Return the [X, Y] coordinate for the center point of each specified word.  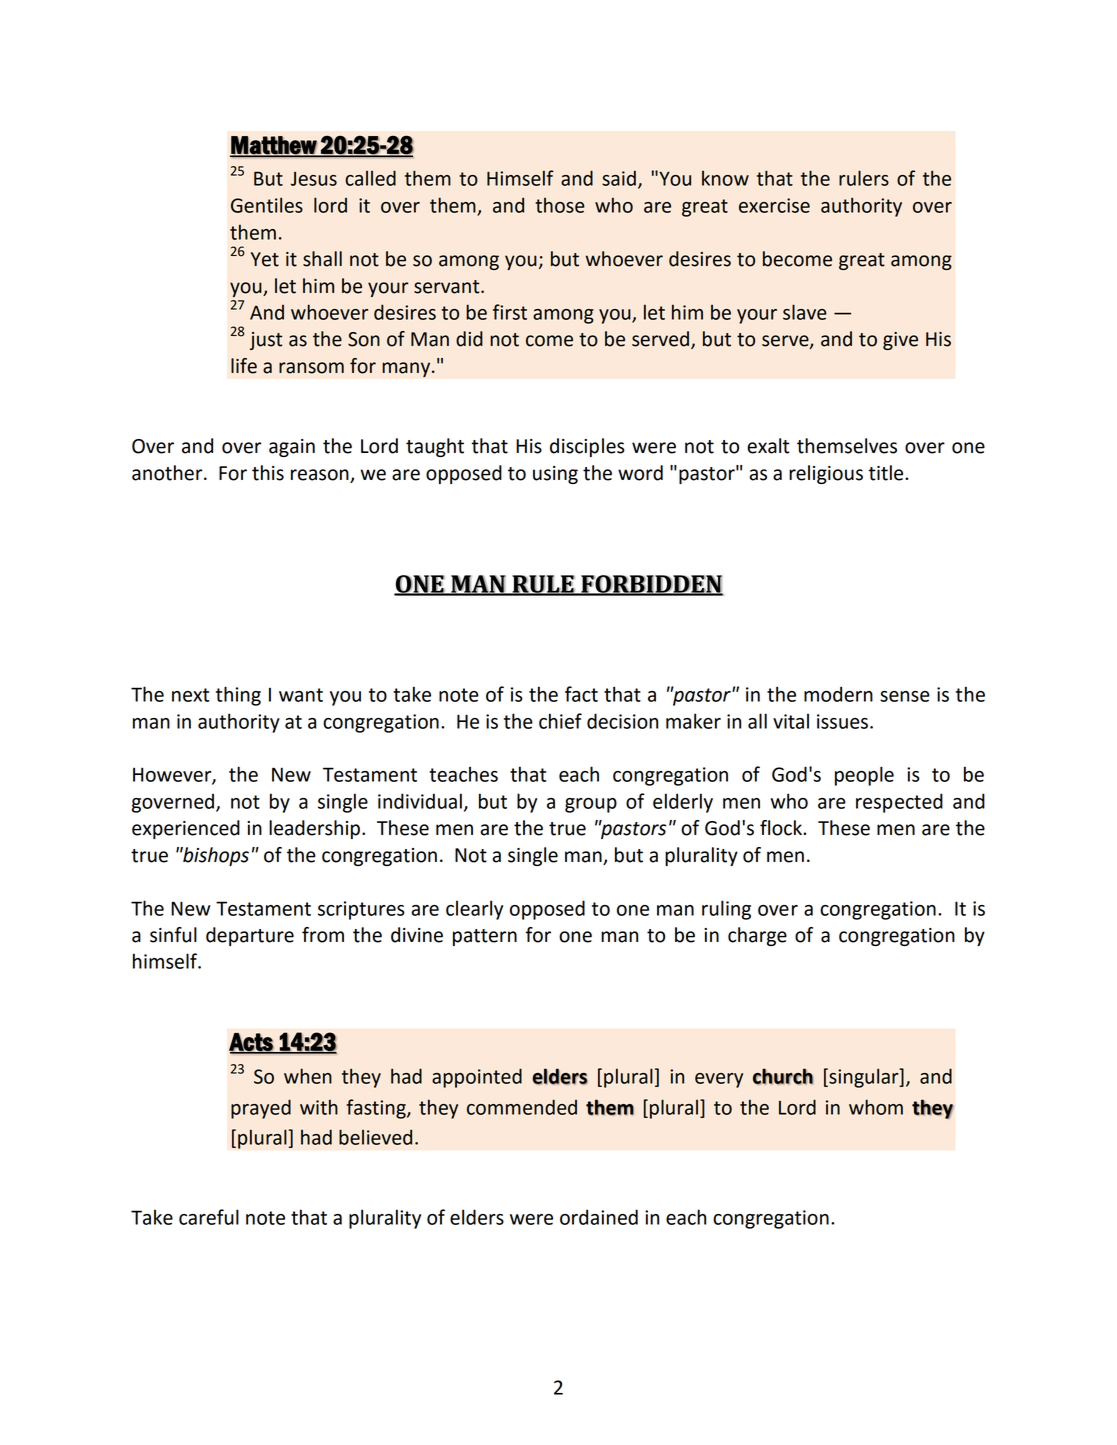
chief [560, 721]
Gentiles [267, 205]
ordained [599, 1217]
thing [238, 696]
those [560, 205]
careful [209, 1217]
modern [838, 694]
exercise [774, 205]
